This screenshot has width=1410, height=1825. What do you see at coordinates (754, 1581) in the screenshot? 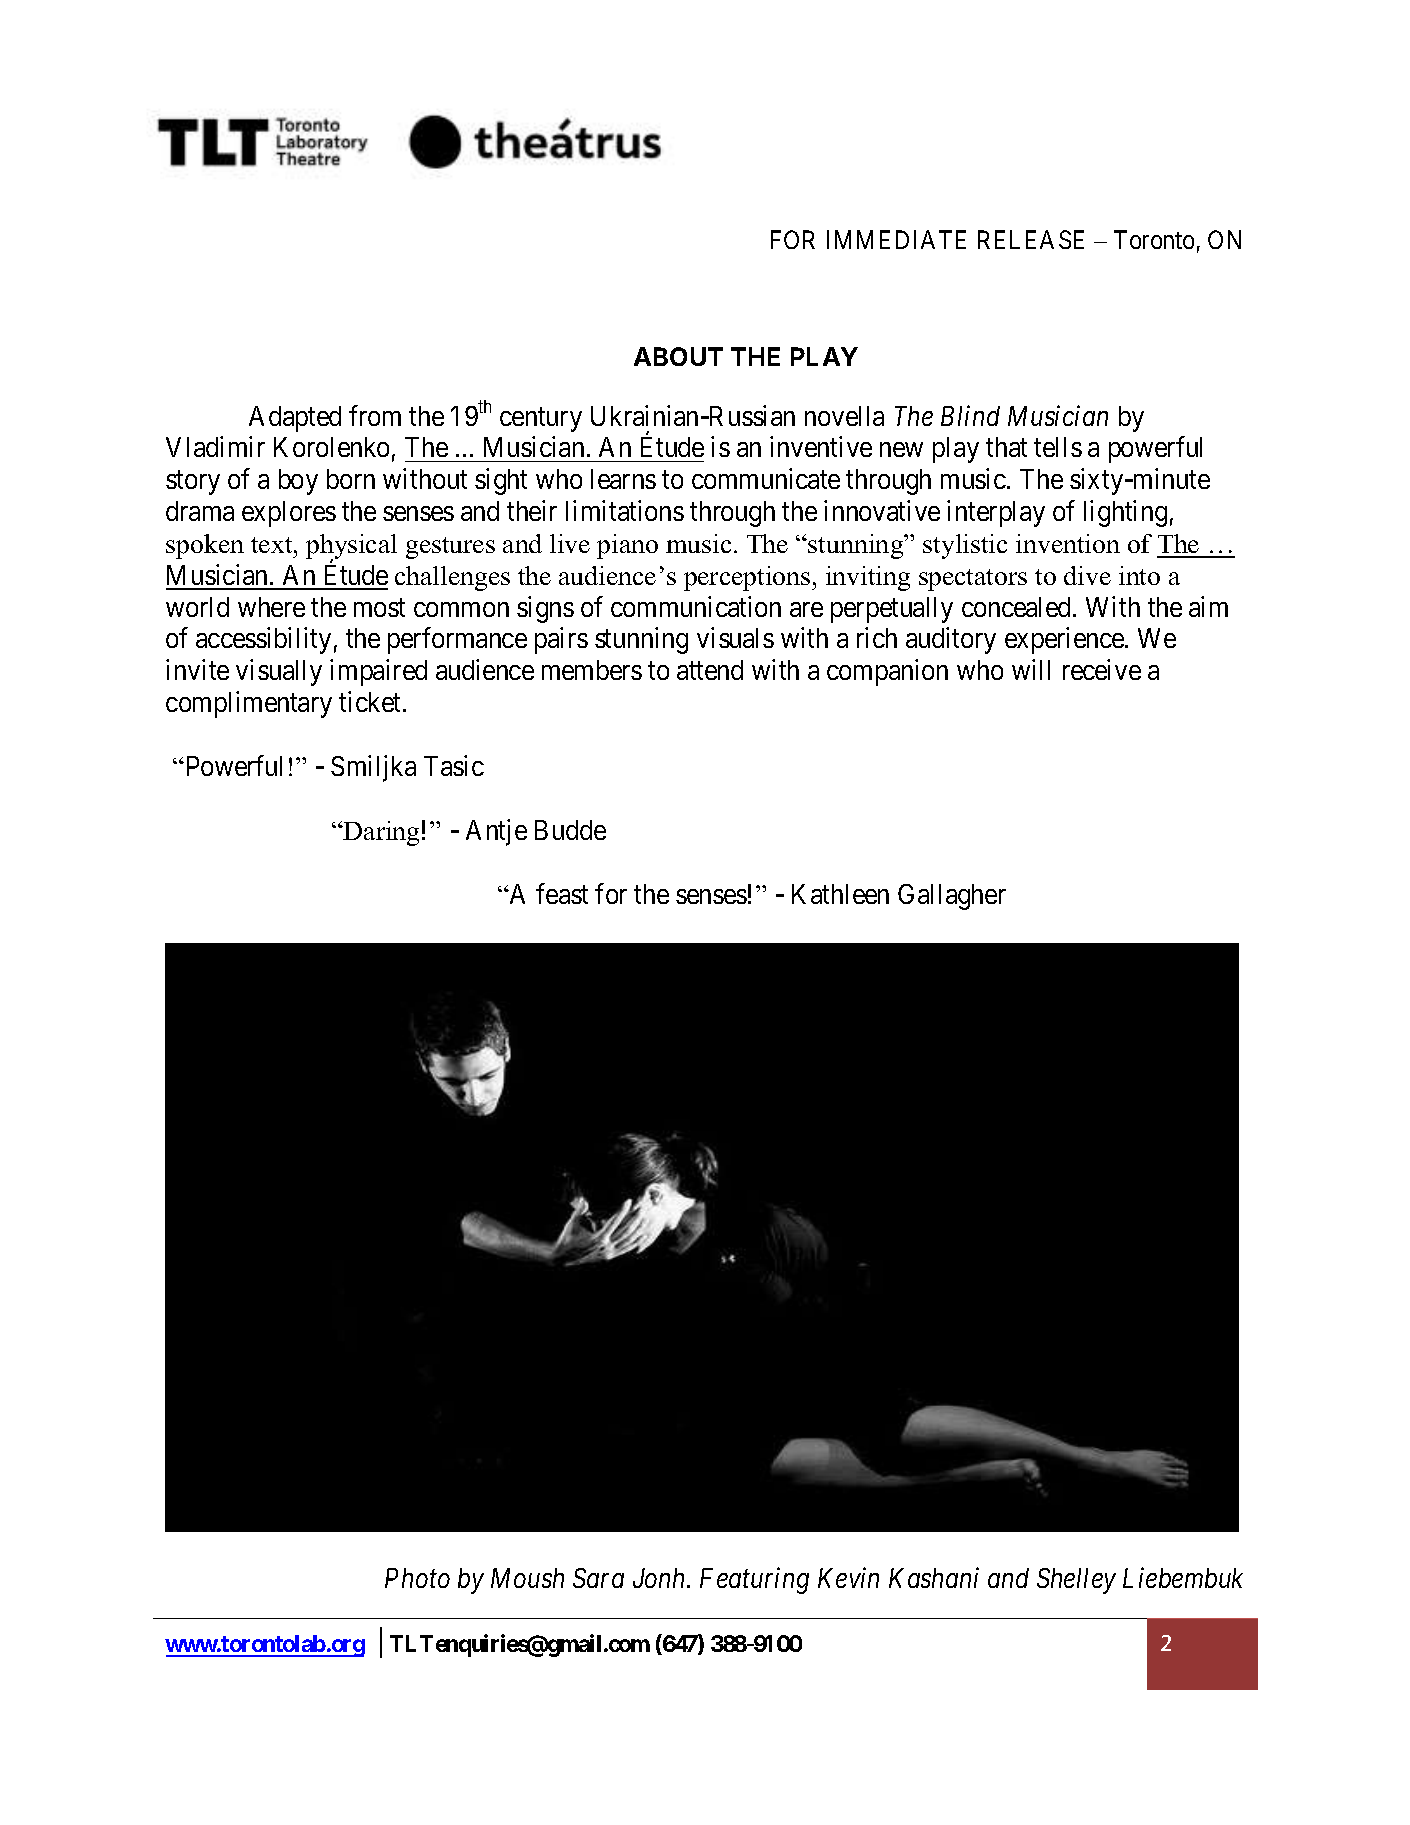
I see `Featuring` at bounding box center [754, 1581].
